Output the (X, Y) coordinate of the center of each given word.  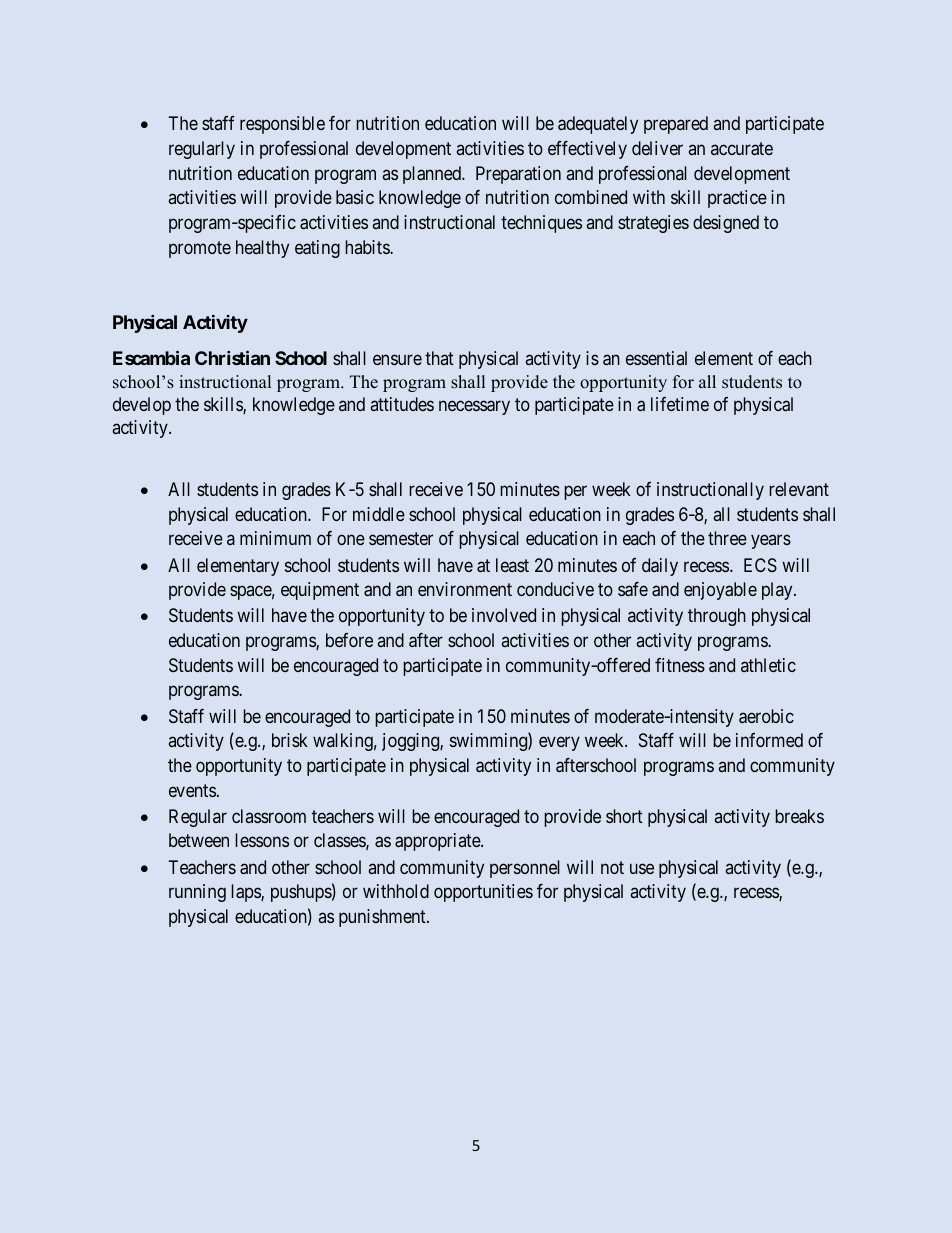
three (727, 538)
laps (246, 893)
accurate (742, 148)
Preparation (518, 175)
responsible (282, 125)
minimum (275, 538)
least (512, 565)
